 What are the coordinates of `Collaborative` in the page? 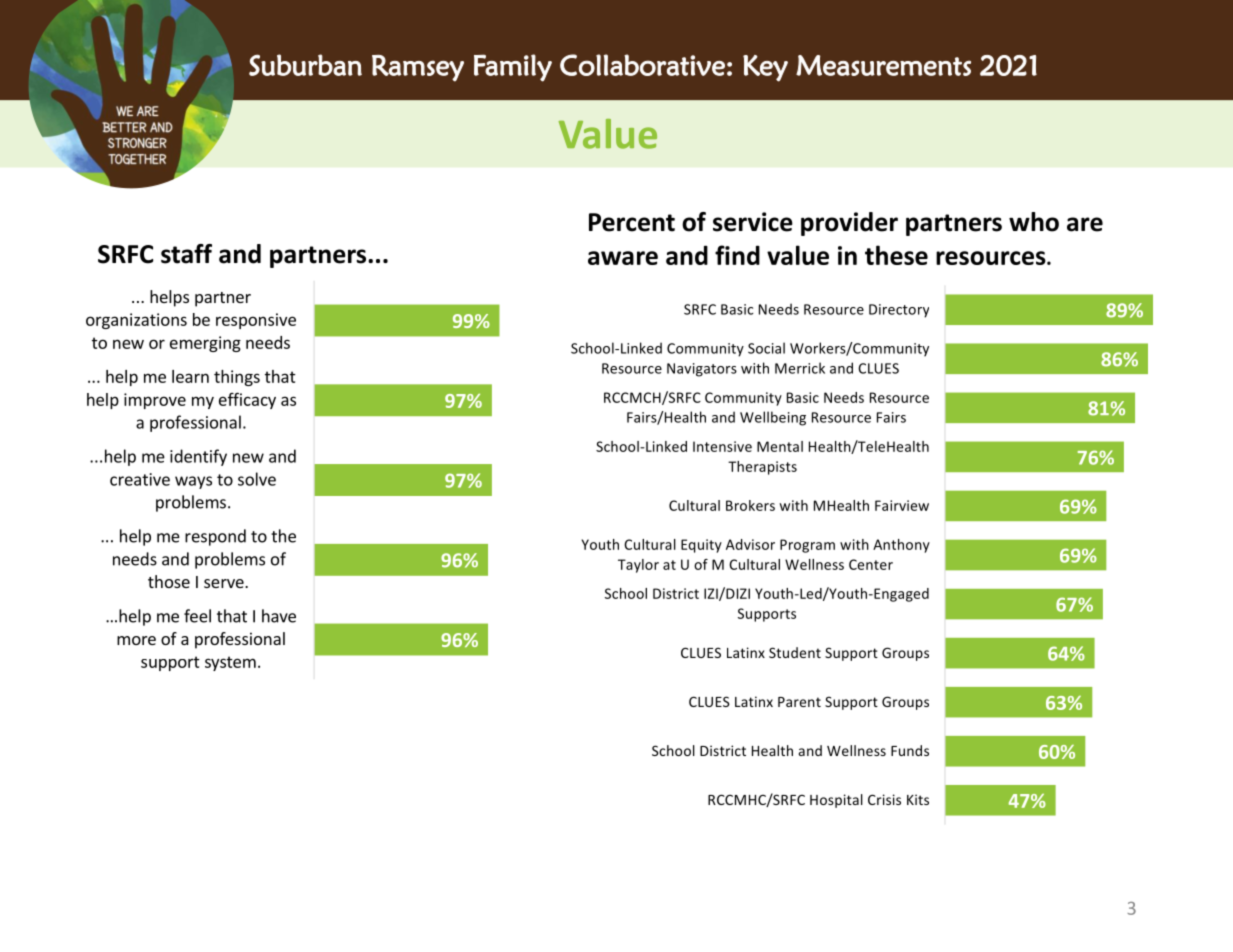 It's located at (642, 65).
